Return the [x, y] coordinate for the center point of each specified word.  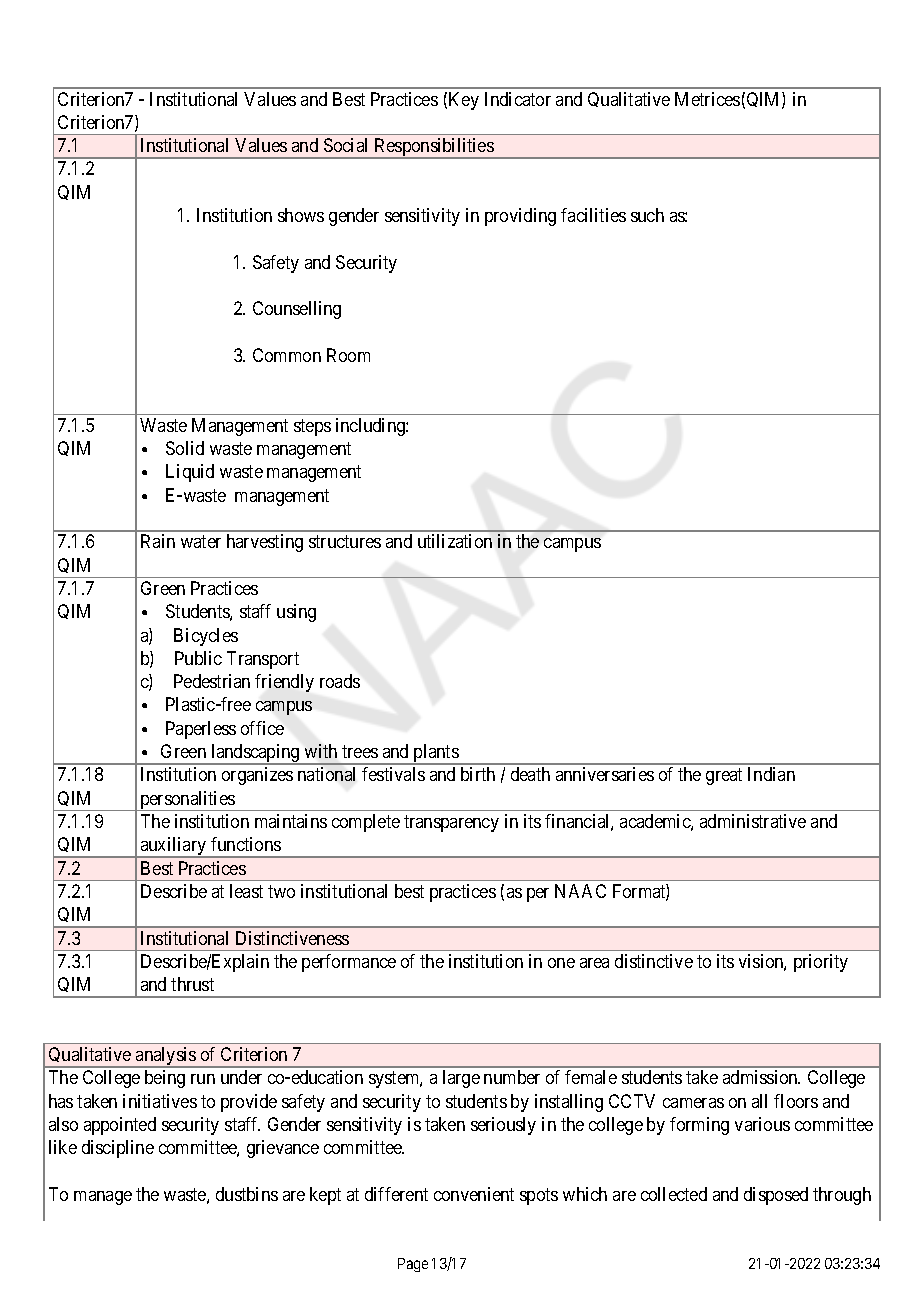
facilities [593, 215]
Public [198, 658]
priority [821, 963]
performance [349, 963]
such [647, 215]
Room [348, 355]
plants [435, 754]
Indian [771, 774]
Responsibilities [433, 148]
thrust [192, 984]
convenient [474, 1194]
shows [301, 215]
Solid [185, 448]
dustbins [247, 1194]
